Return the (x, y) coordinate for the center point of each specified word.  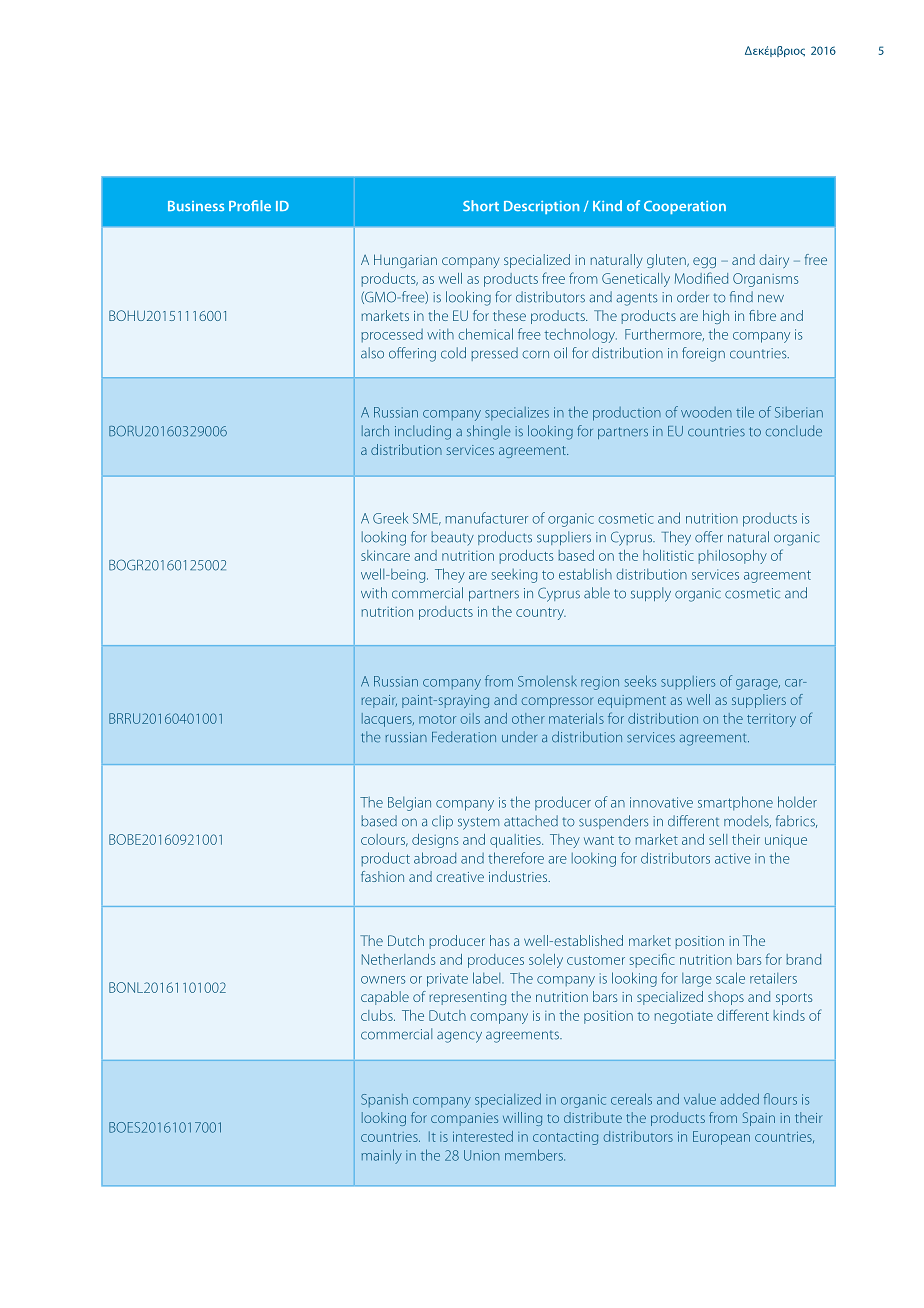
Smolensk (547, 681)
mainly (382, 1156)
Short (481, 205)
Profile (250, 205)
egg (704, 262)
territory (771, 720)
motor (437, 719)
